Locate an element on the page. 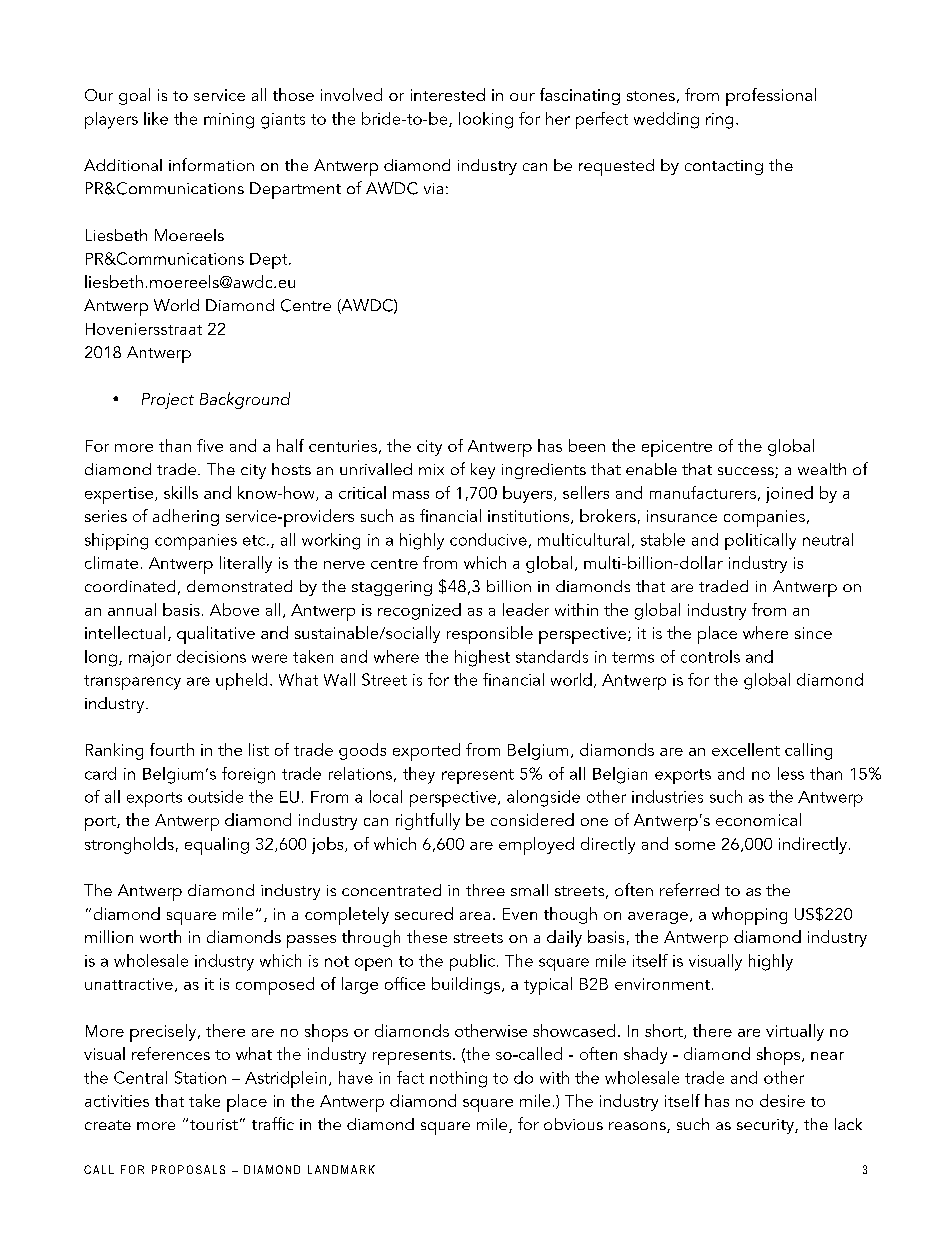 This page has height=1233, width=952. professional is located at coordinates (771, 97).
